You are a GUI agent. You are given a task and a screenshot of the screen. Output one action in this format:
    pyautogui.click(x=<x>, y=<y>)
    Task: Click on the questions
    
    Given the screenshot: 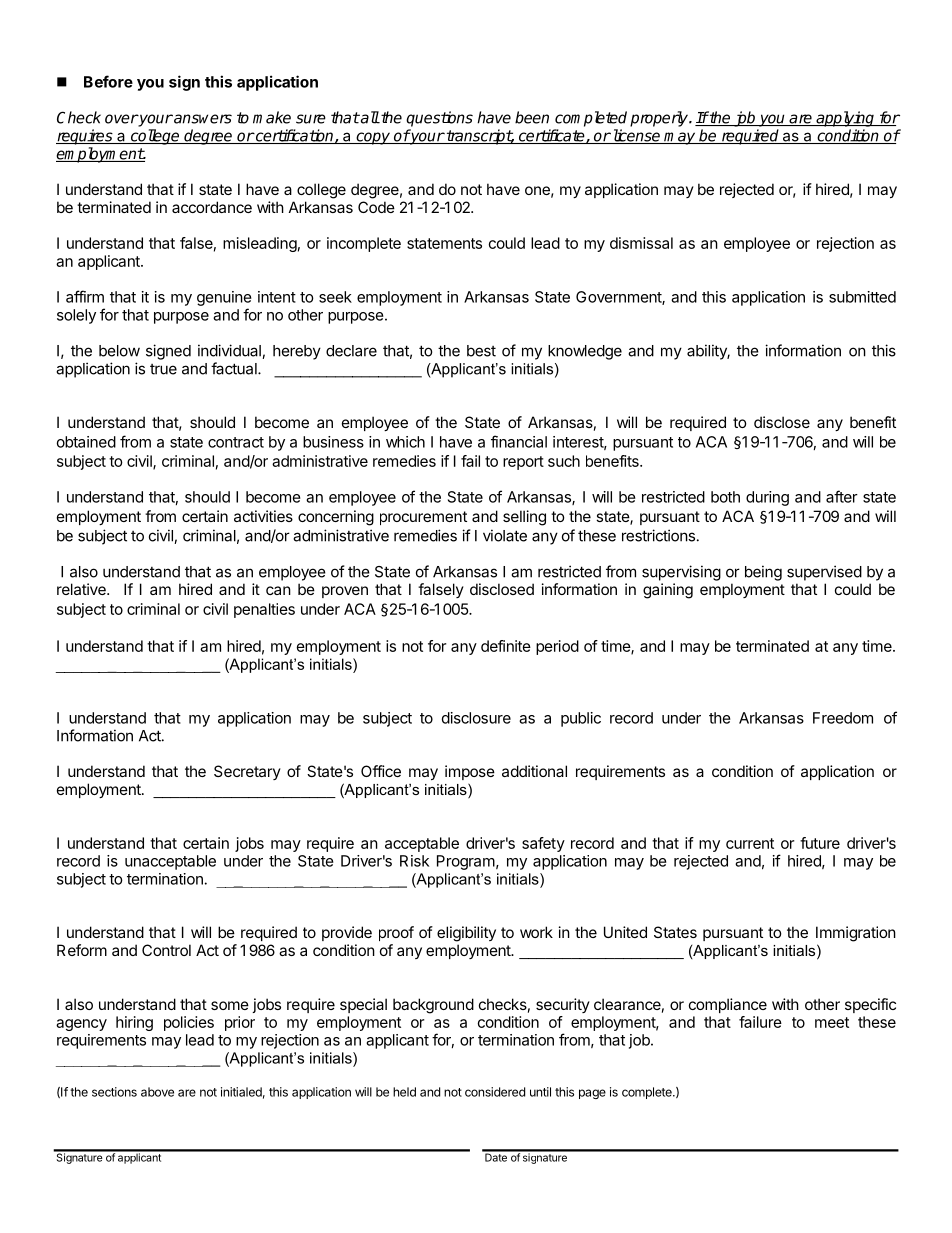 What is the action you would take?
    pyautogui.click(x=439, y=119)
